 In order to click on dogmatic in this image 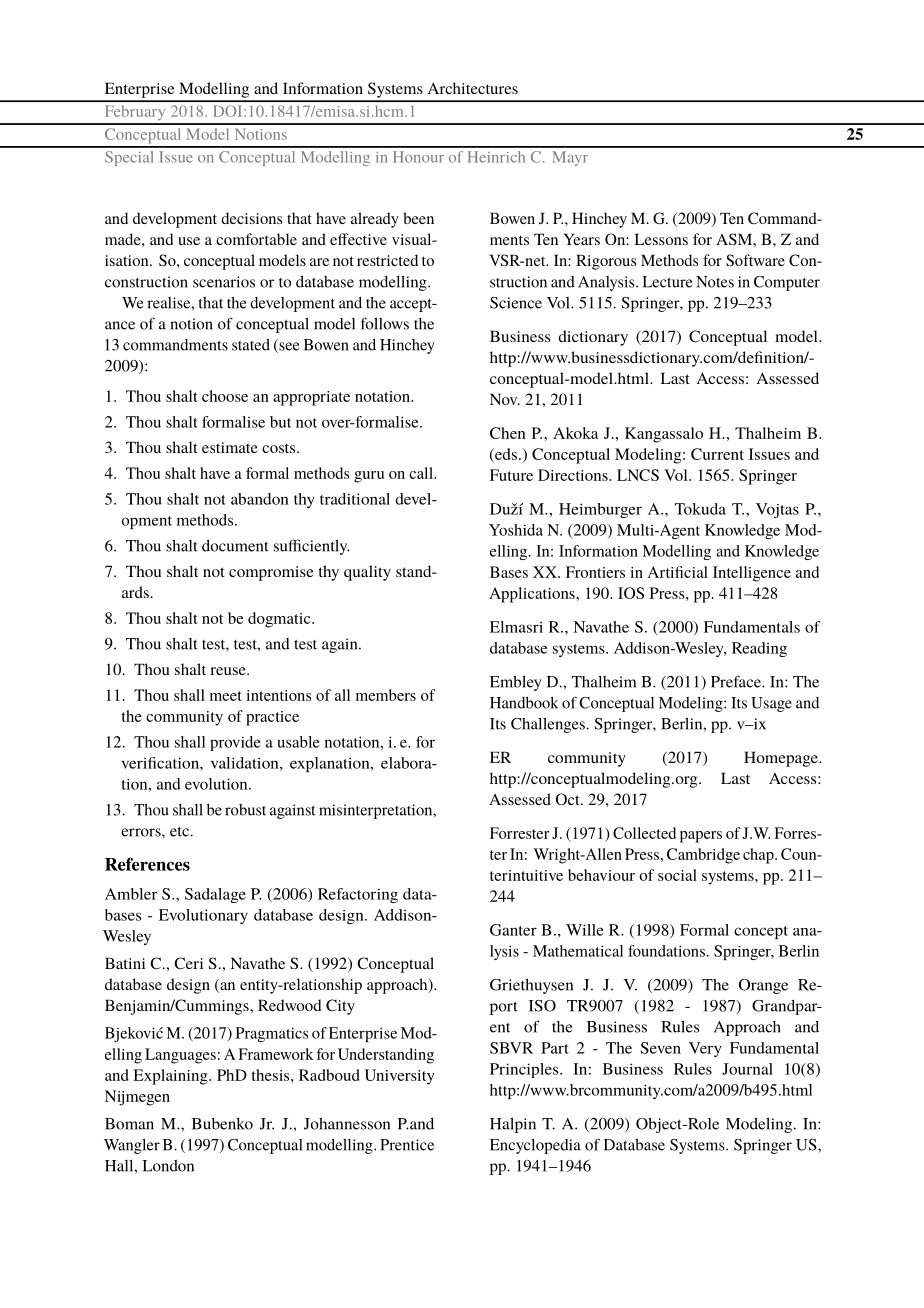, I will do `click(280, 620)`.
